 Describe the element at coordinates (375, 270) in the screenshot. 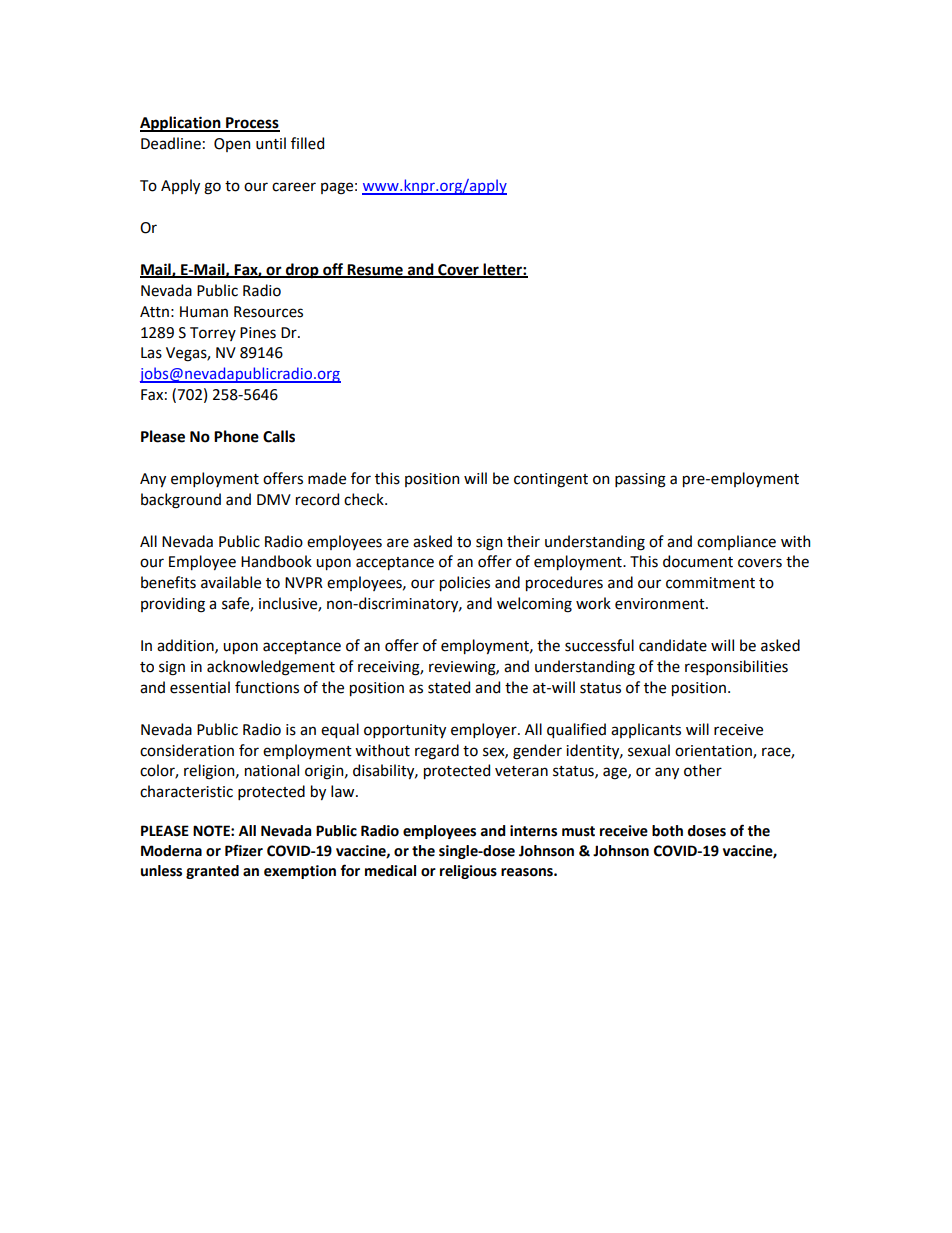

I see `Resume` at that location.
